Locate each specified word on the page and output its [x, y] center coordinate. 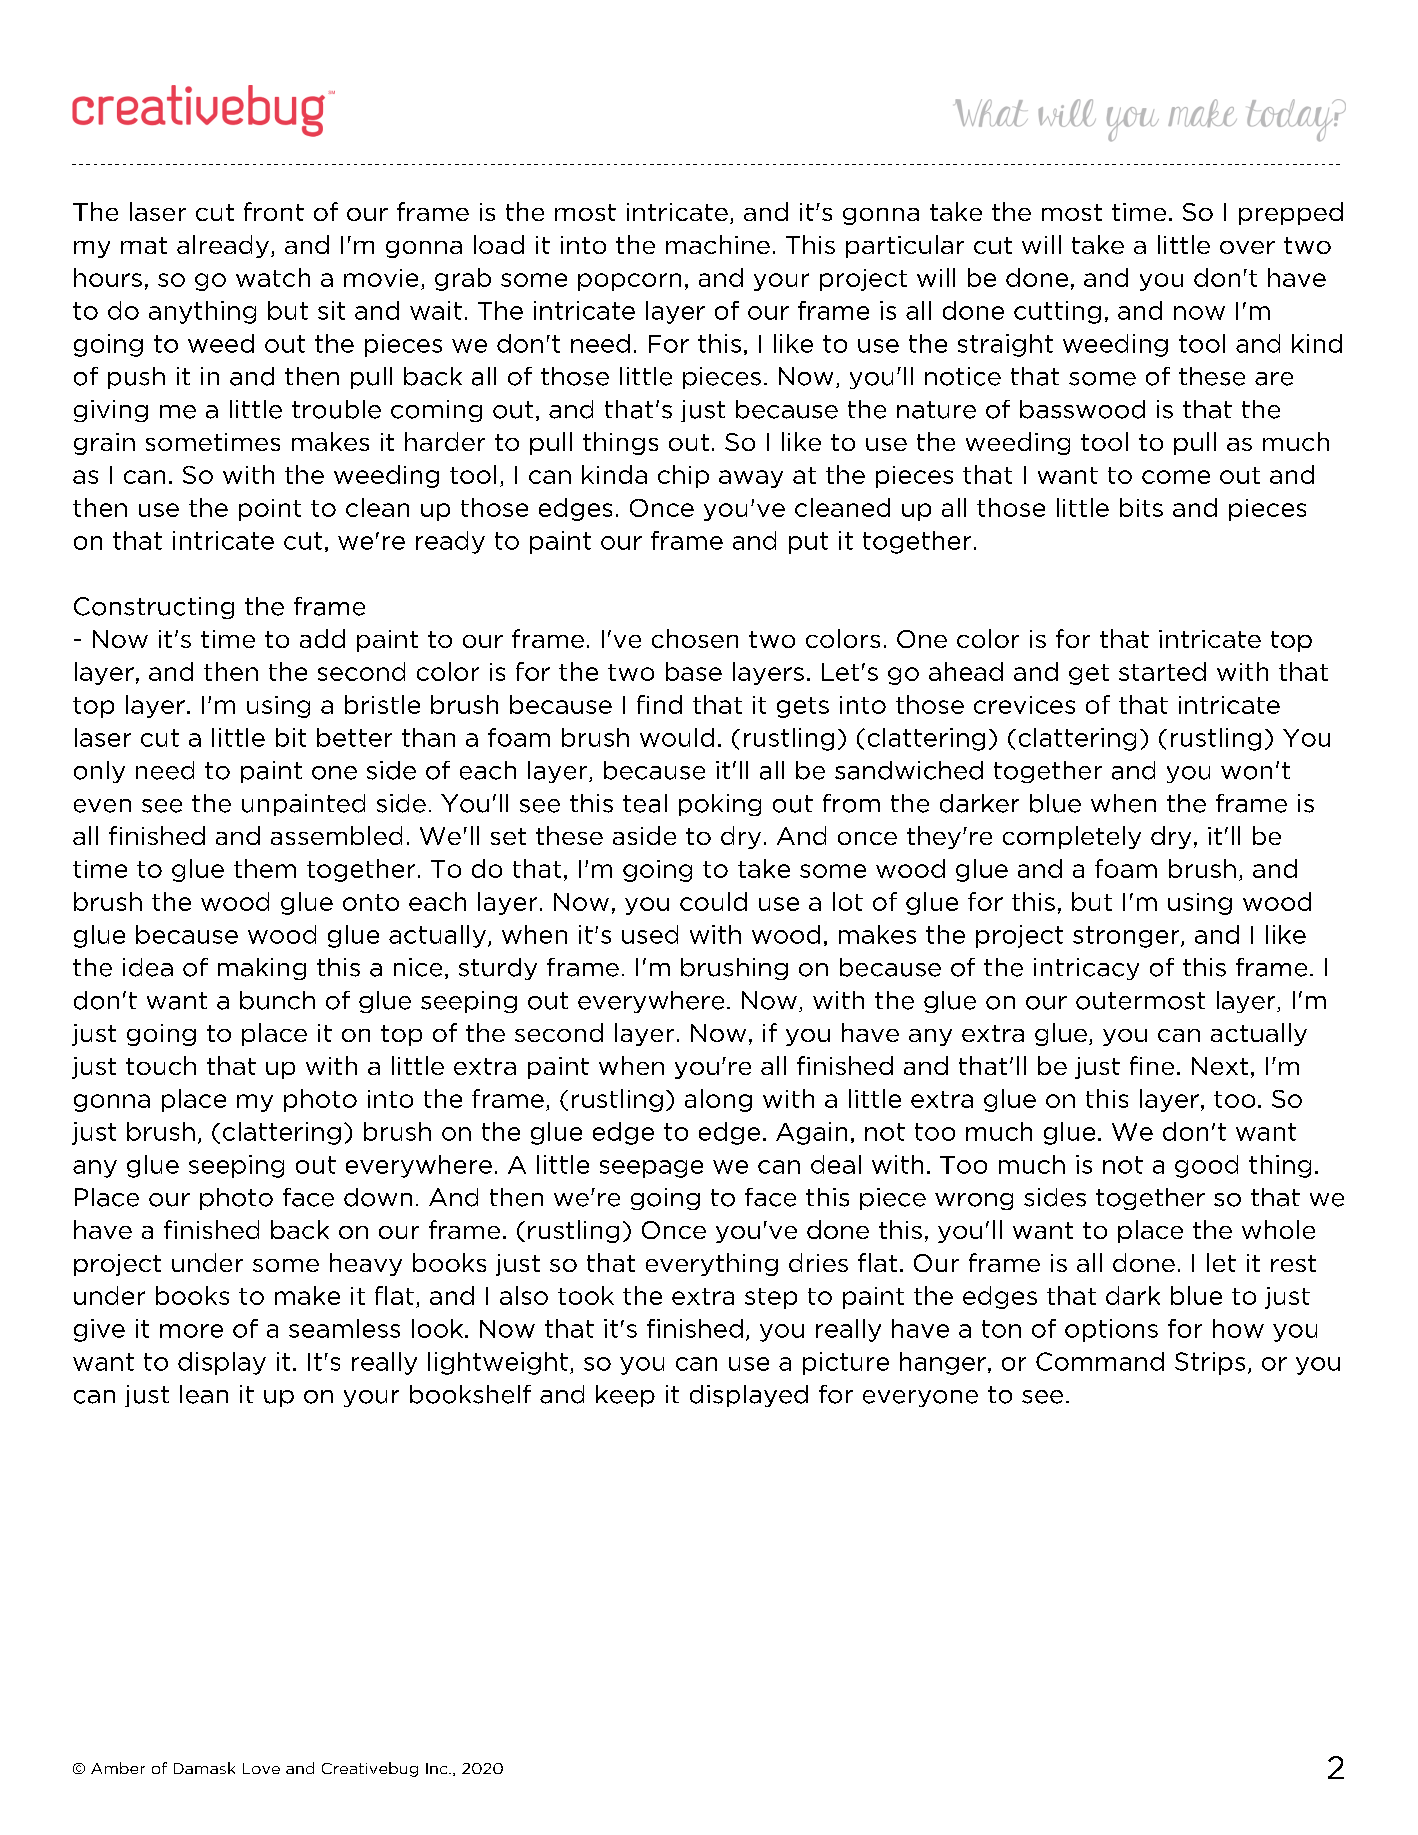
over [1247, 247]
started [1162, 671]
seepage [651, 1169]
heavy [366, 1264]
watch [273, 277]
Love [261, 1768]
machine [718, 244]
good [1206, 1166]
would [677, 737]
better [354, 737]
